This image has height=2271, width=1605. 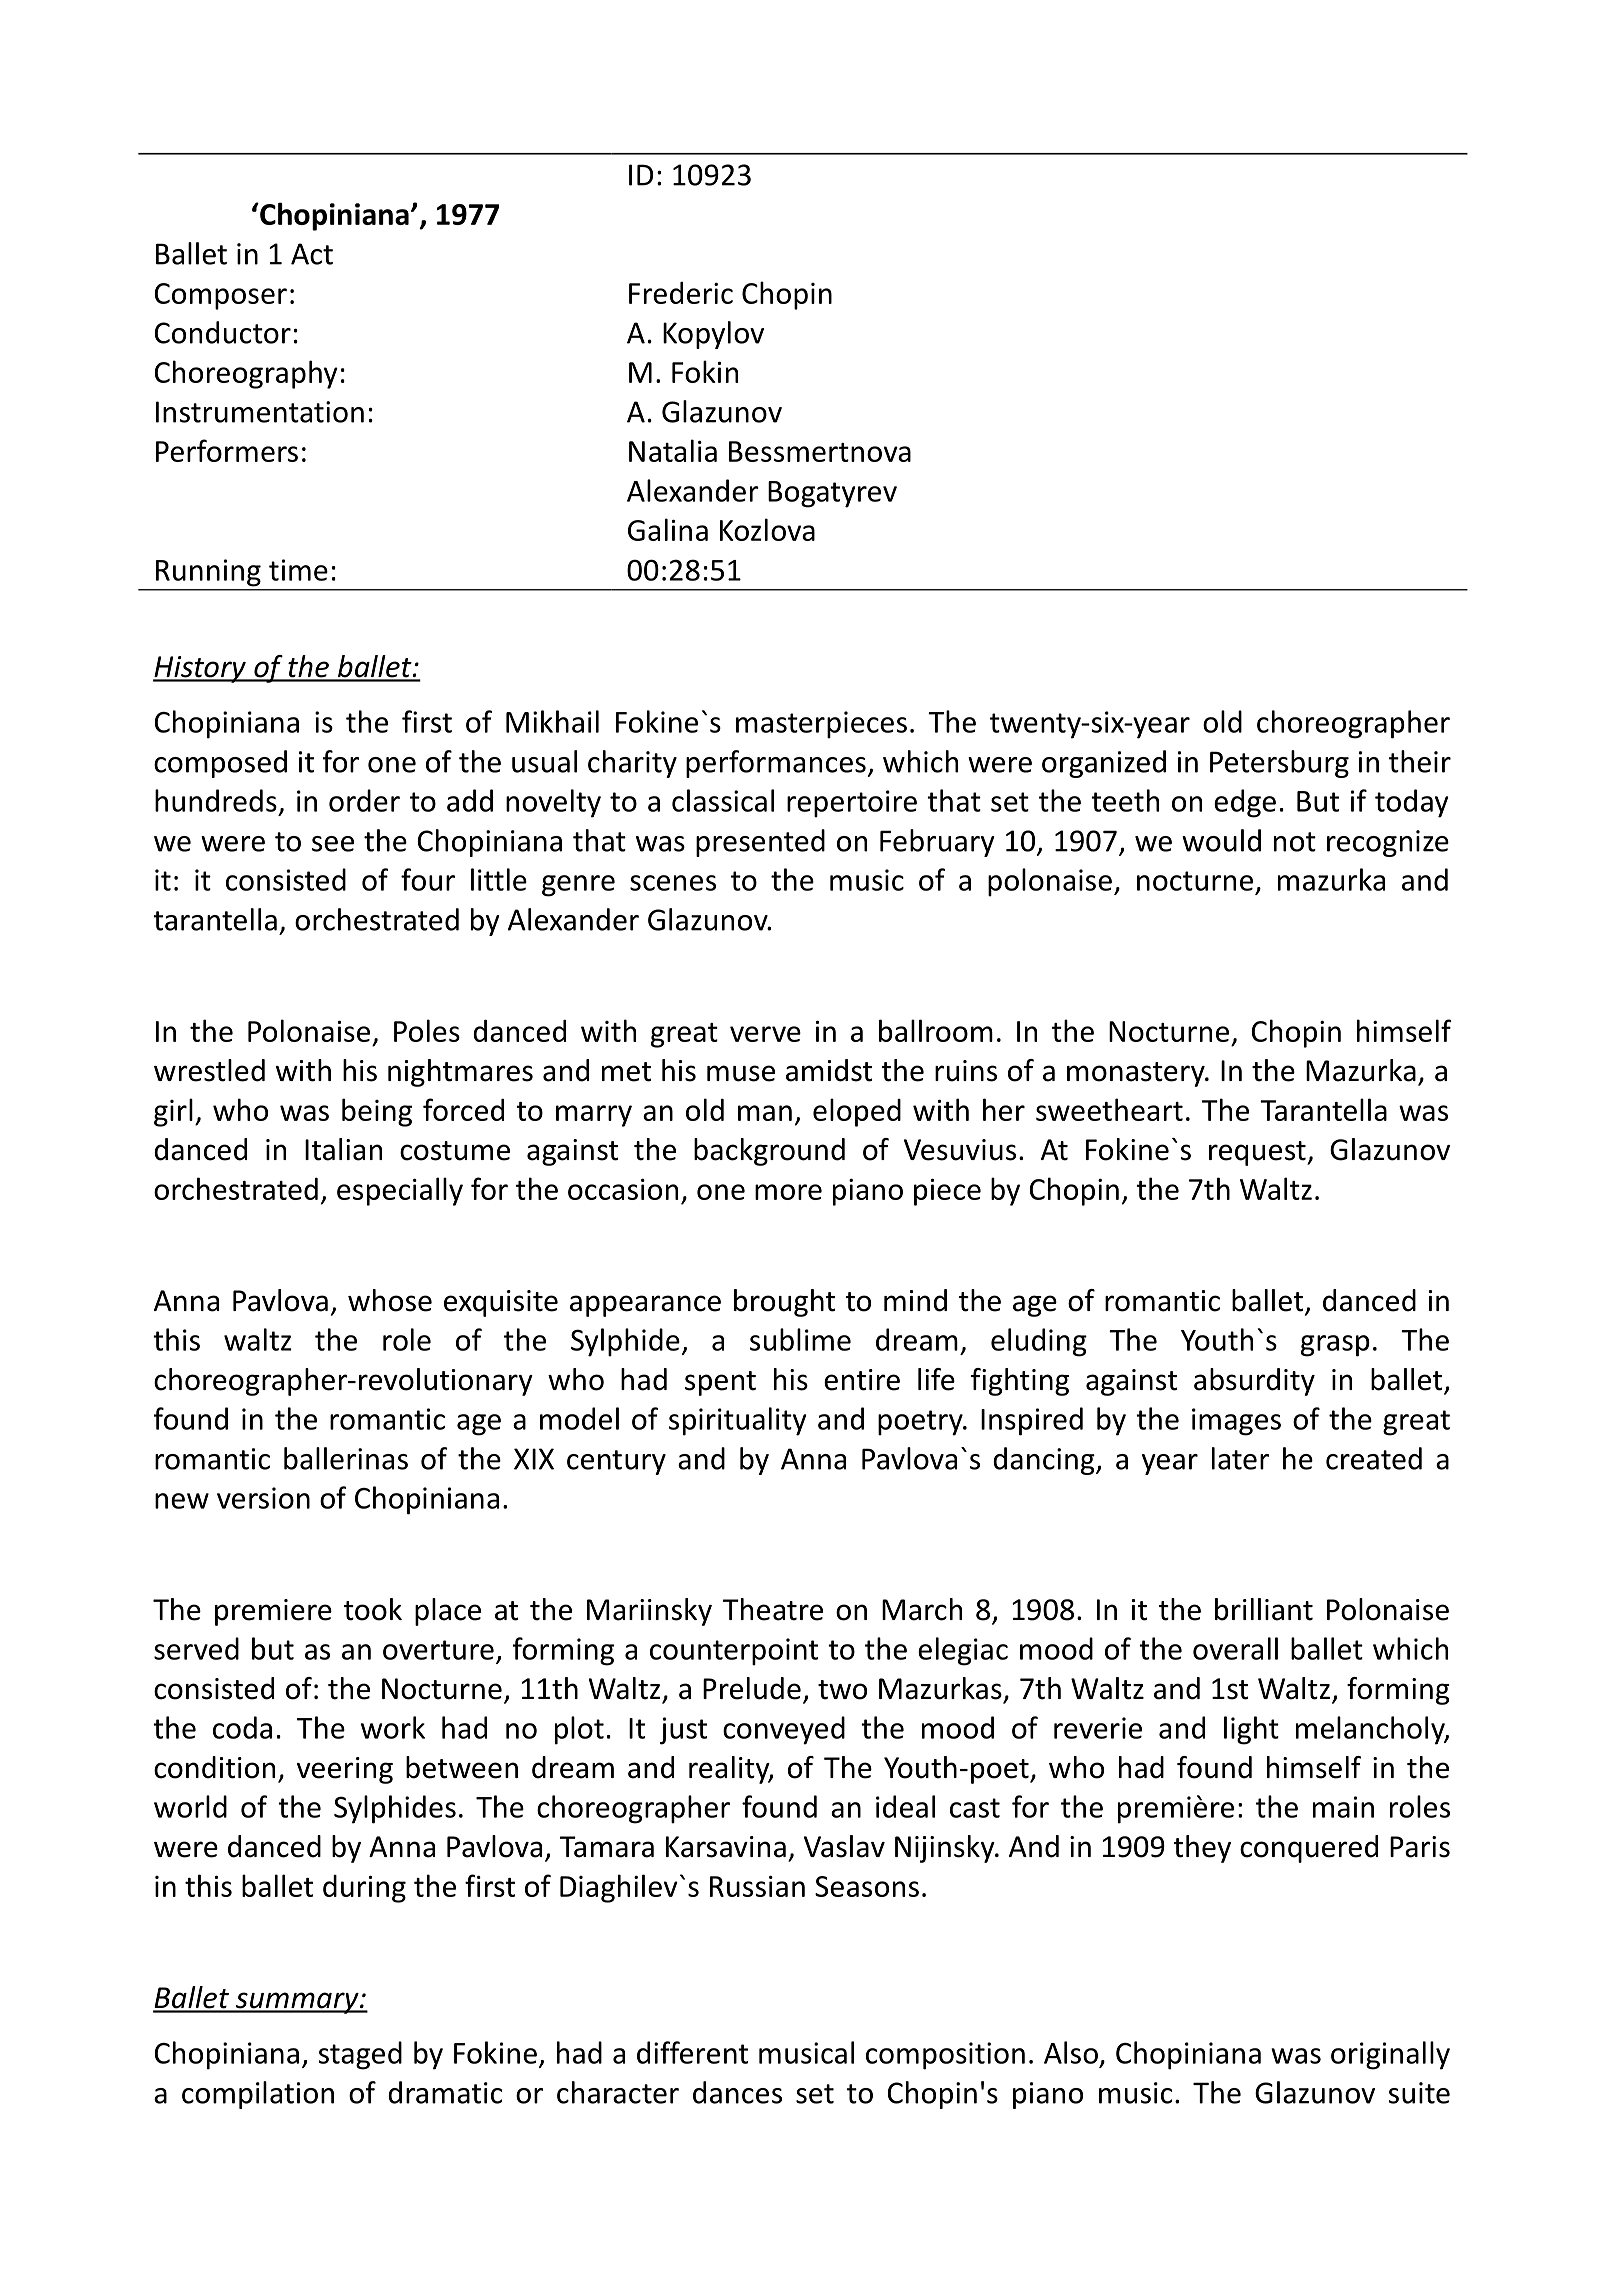 What do you see at coordinates (343, 1149) in the image?
I see `Italian` at bounding box center [343, 1149].
